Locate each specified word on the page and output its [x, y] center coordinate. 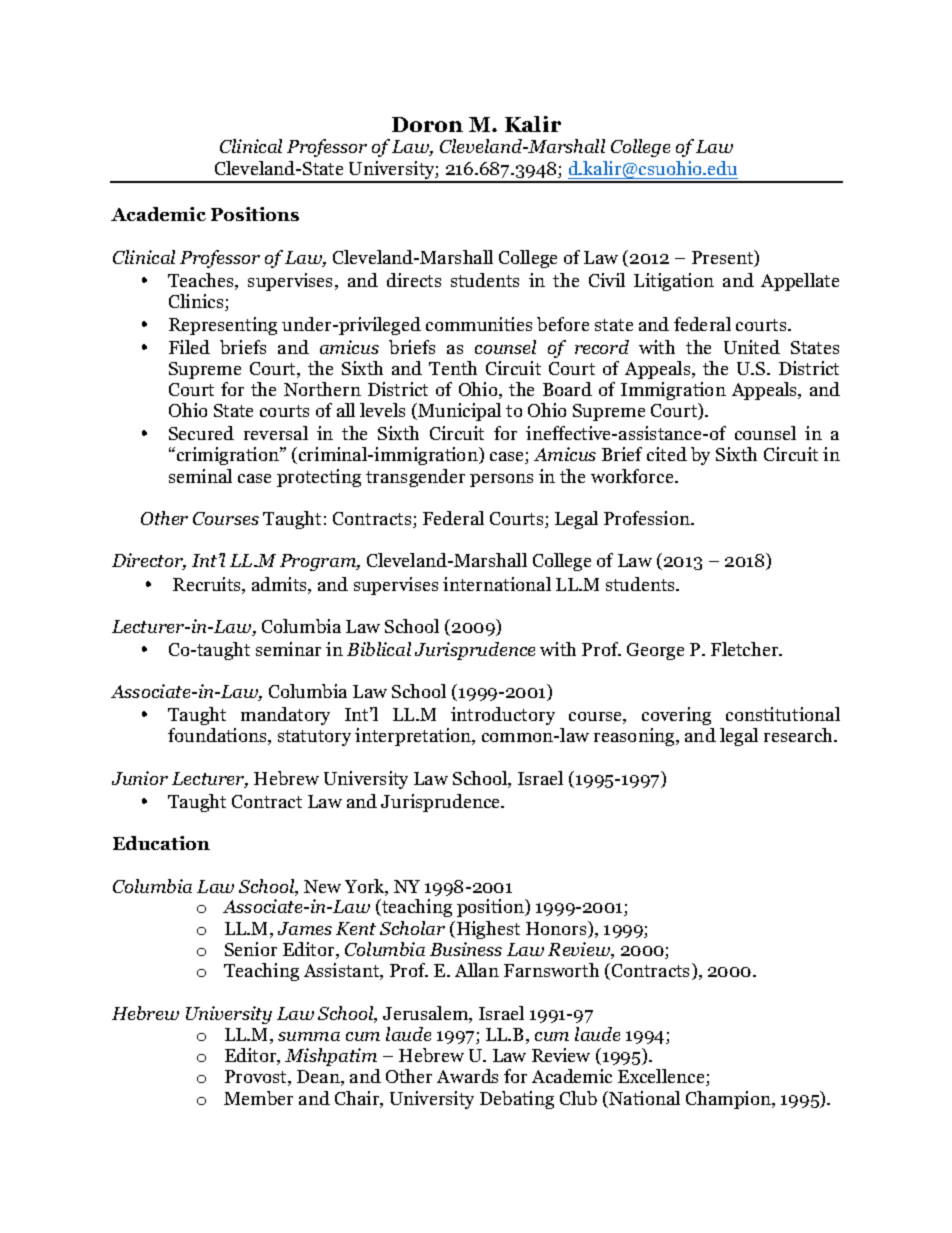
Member [258, 1098]
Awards [467, 1076]
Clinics [197, 302]
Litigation [674, 282]
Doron [427, 124]
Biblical [379, 649]
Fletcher [746, 649]
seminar [288, 649]
